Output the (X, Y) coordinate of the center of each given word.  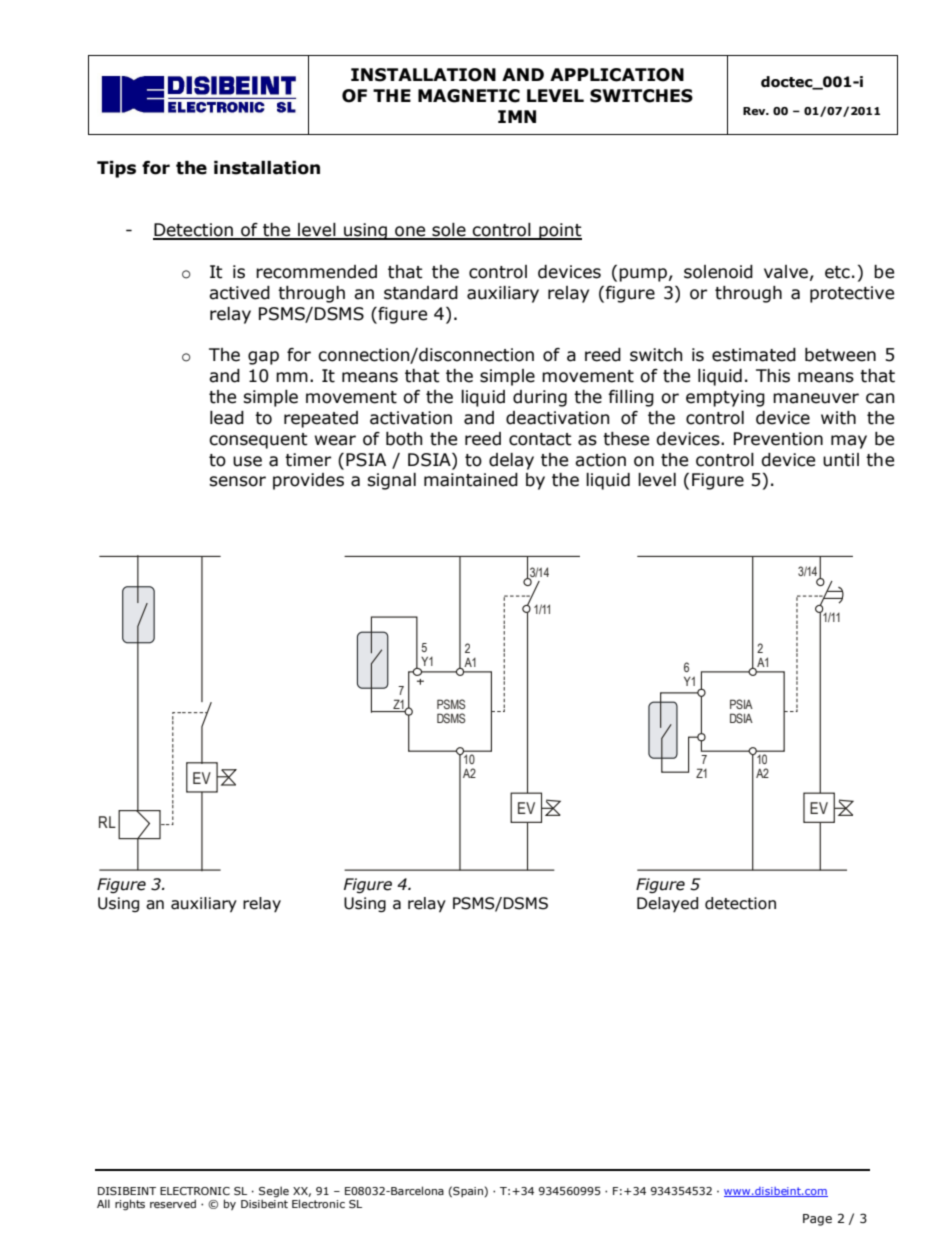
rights (130, 1205)
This (773, 376)
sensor (237, 481)
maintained (471, 480)
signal (391, 481)
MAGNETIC (469, 96)
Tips (116, 169)
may (849, 442)
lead (227, 418)
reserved (173, 1203)
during (540, 398)
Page (817, 1220)
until (841, 460)
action (600, 460)
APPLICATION (617, 75)
